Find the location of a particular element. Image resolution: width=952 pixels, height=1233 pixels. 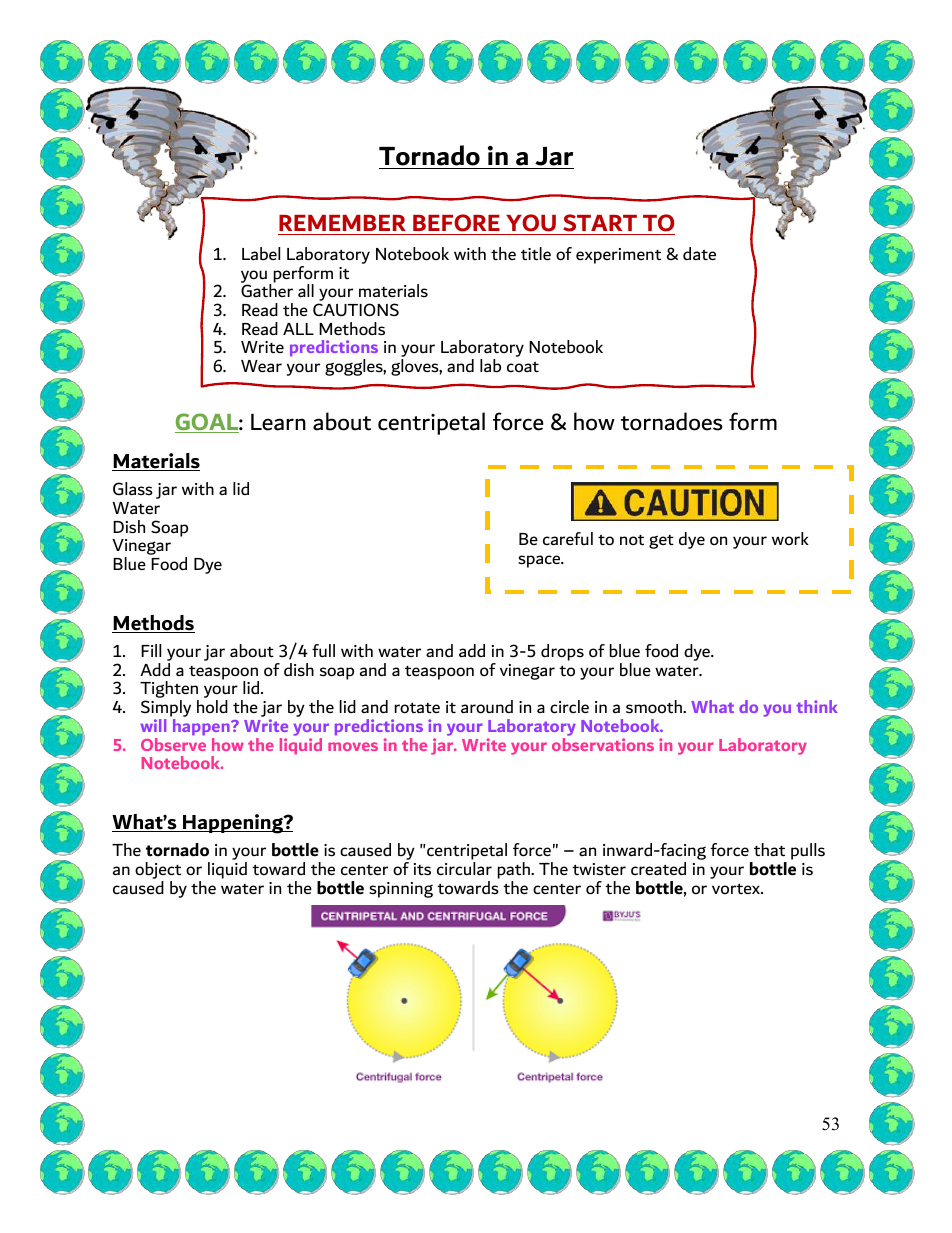

work is located at coordinates (790, 539).
